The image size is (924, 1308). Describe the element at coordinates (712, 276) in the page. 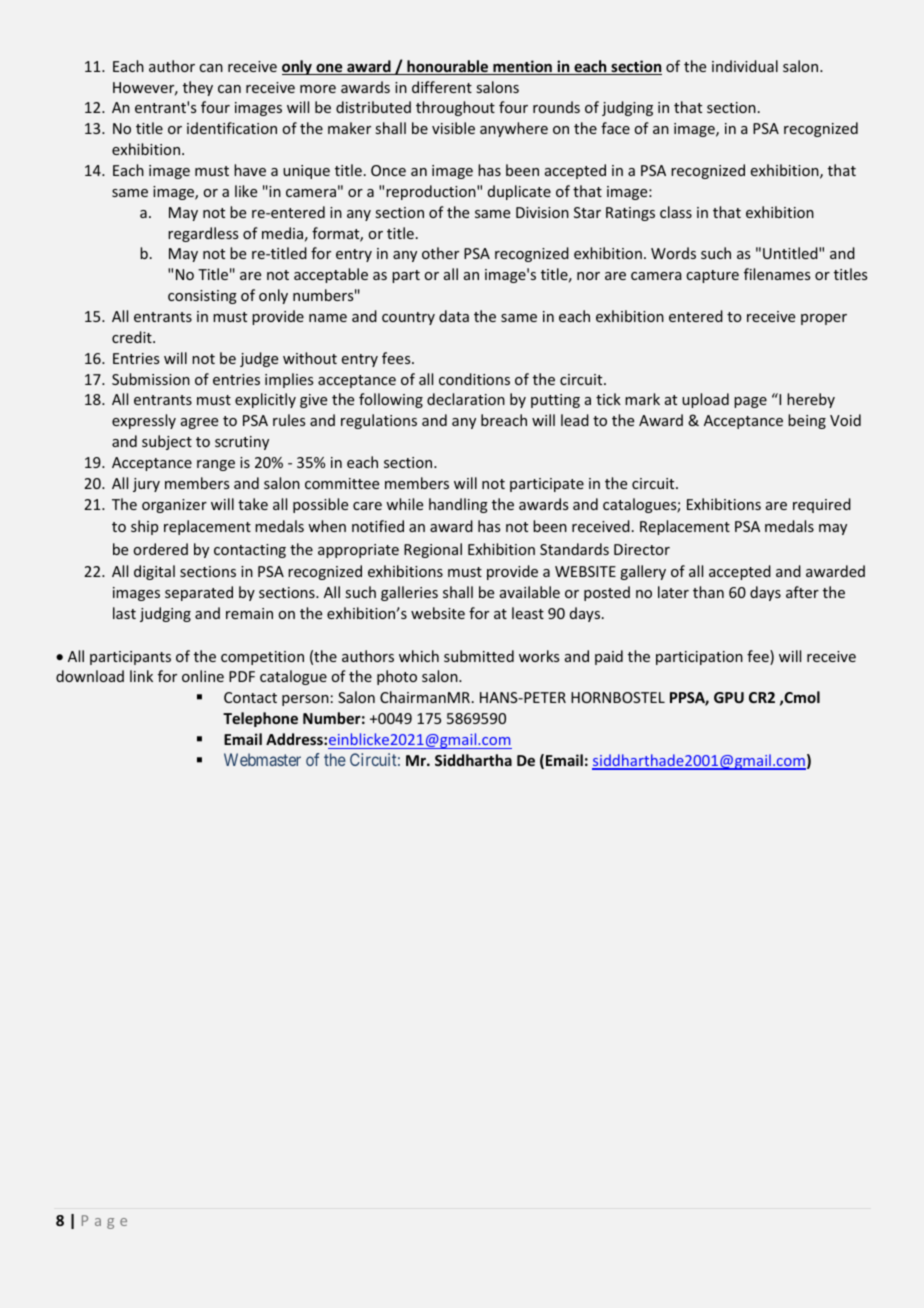

I see `capture` at that location.
